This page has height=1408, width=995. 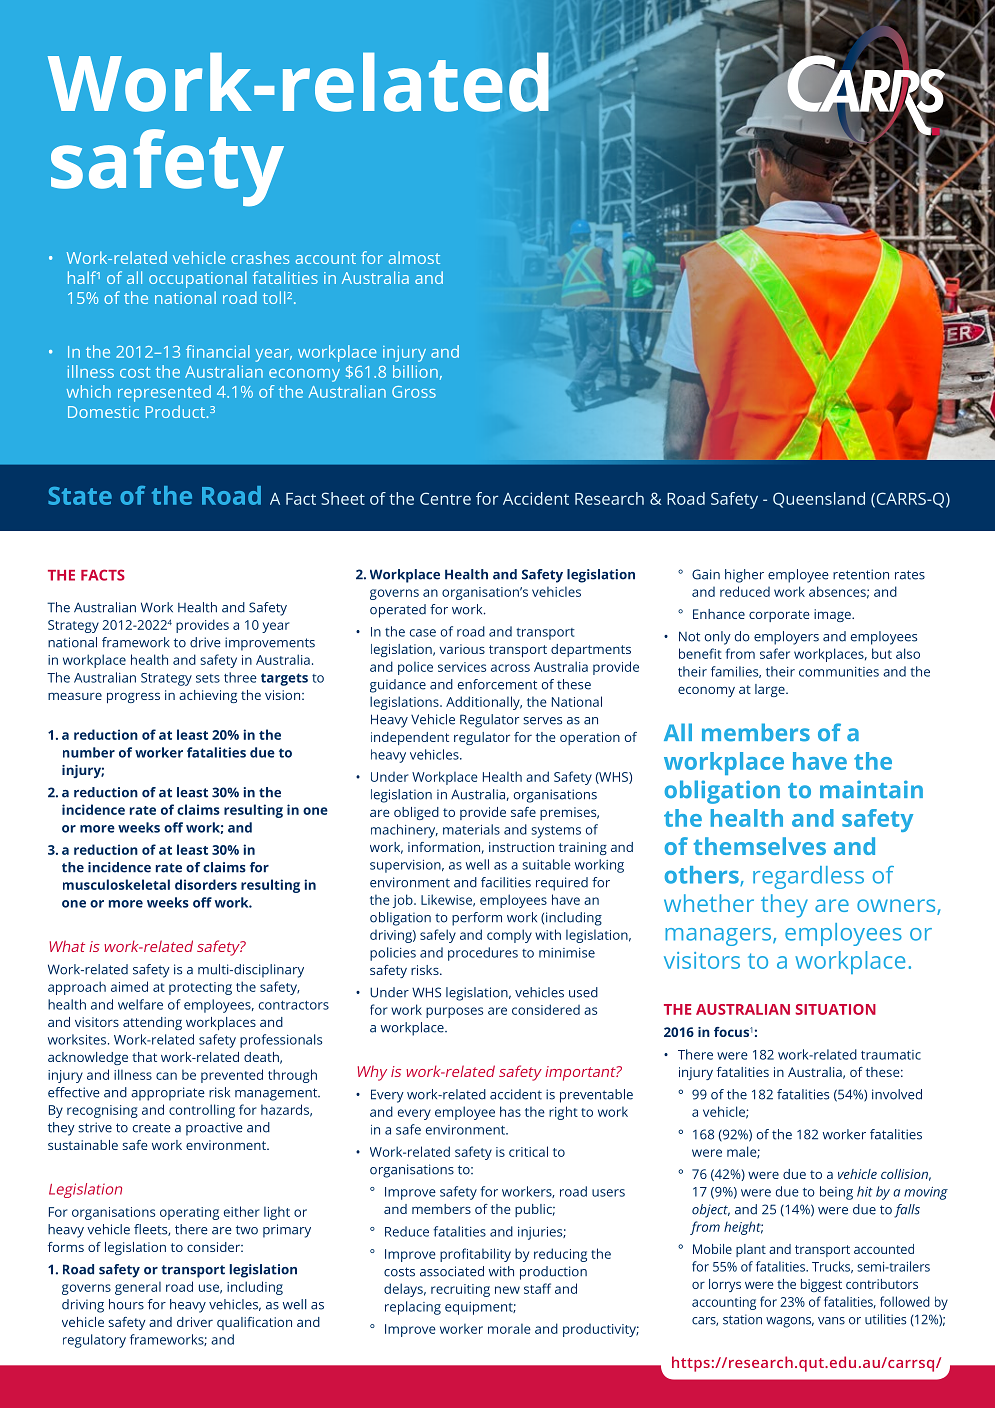 I want to click on purposes, so click(x=454, y=1012).
